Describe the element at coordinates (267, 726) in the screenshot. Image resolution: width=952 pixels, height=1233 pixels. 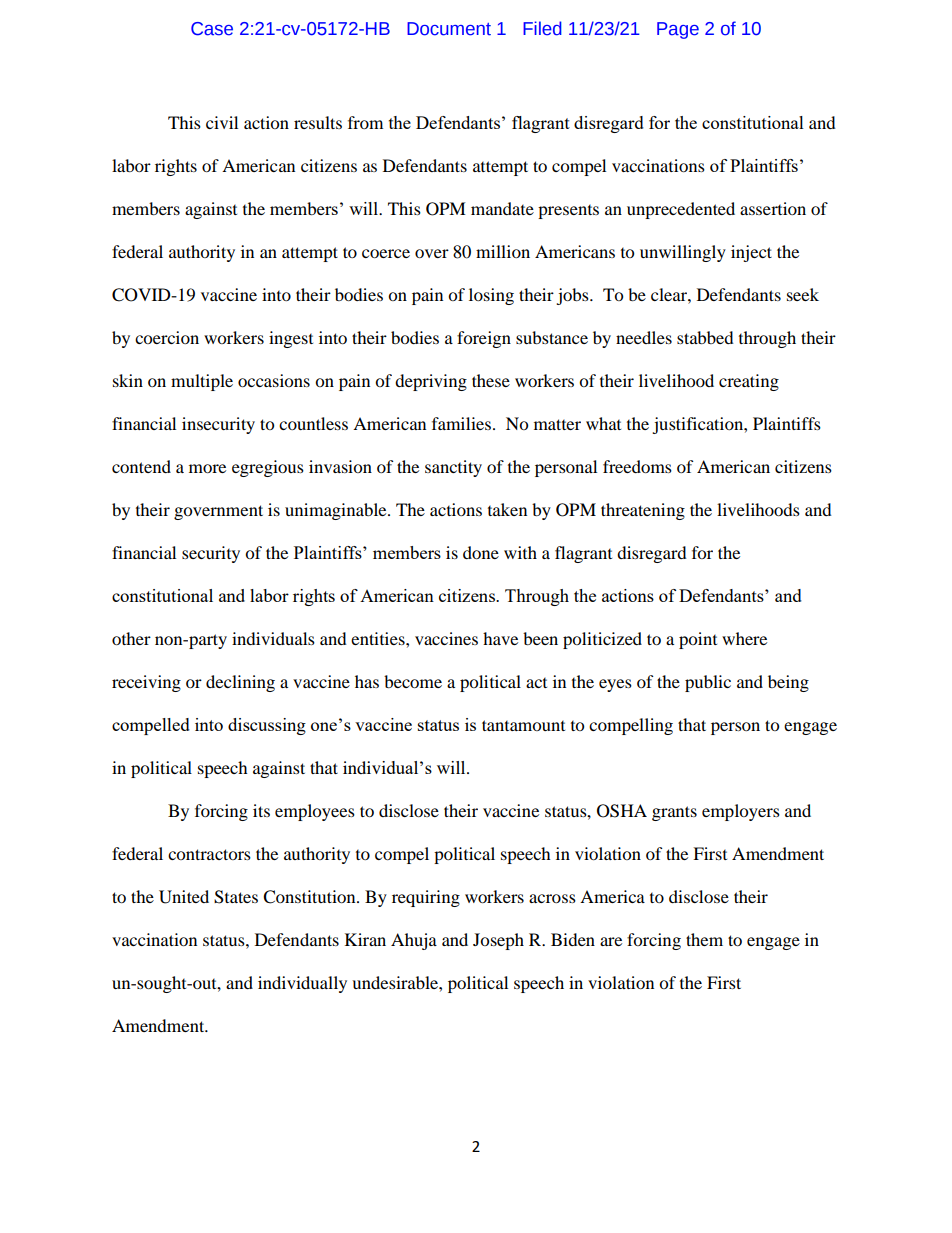
I see `discussing` at that location.
